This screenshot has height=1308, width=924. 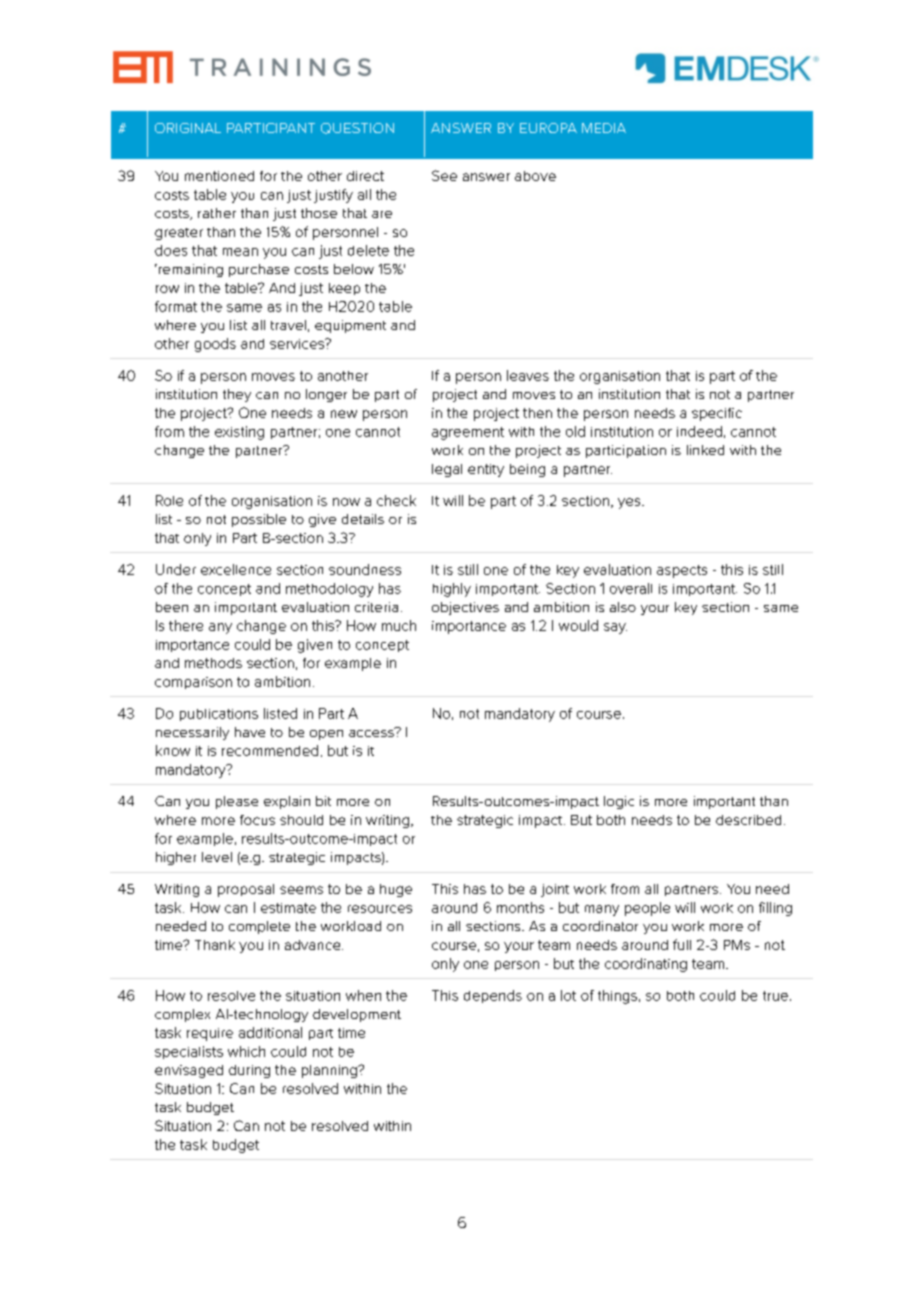 What do you see at coordinates (219, 715) in the screenshot?
I see `publications` at bounding box center [219, 715].
